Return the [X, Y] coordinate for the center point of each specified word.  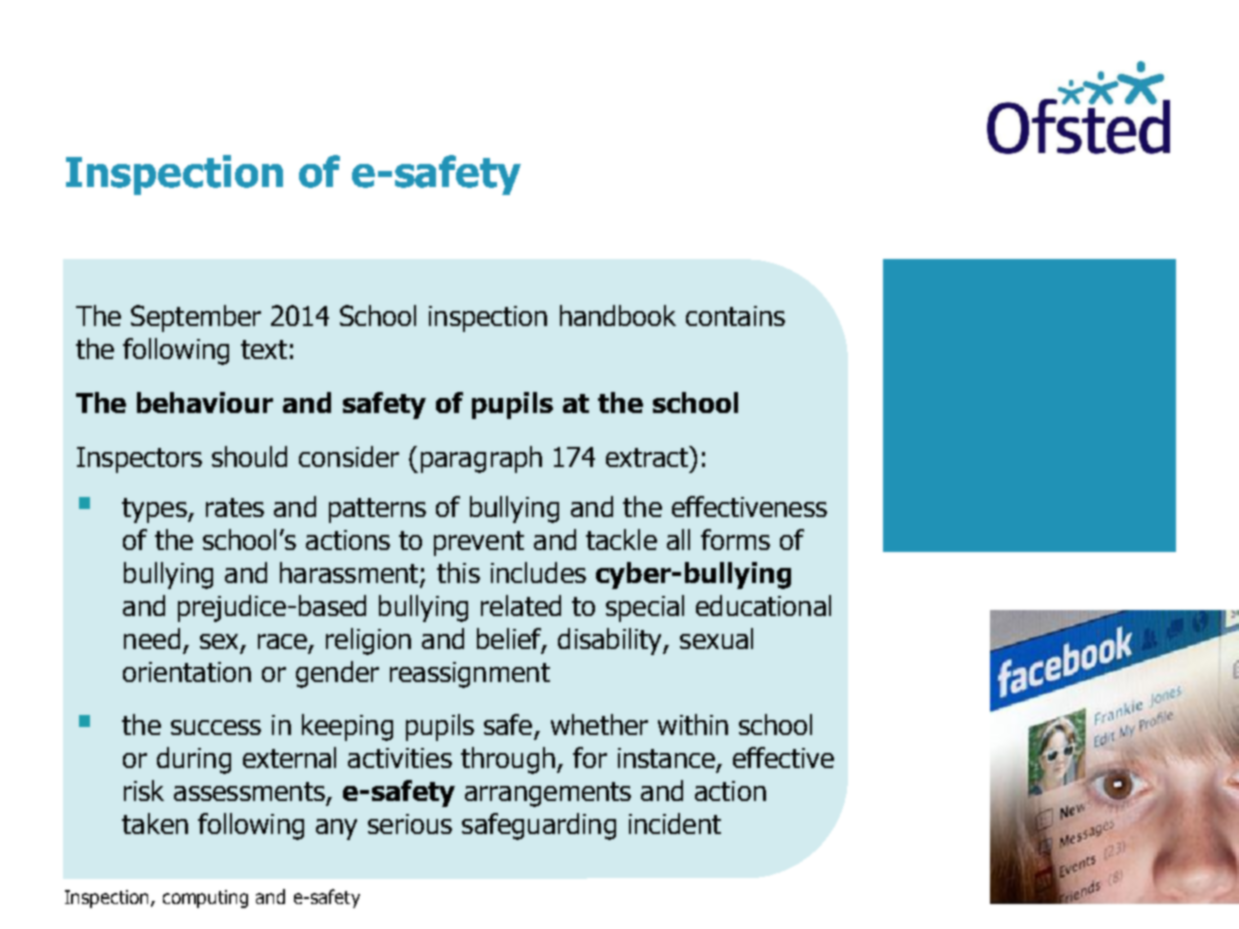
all [678, 539]
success [216, 727]
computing [205, 899]
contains [735, 316]
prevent [479, 543]
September [196, 318]
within [693, 724]
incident [675, 823]
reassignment [470, 675]
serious [410, 824]
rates [235, 507]
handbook [618, 315]
